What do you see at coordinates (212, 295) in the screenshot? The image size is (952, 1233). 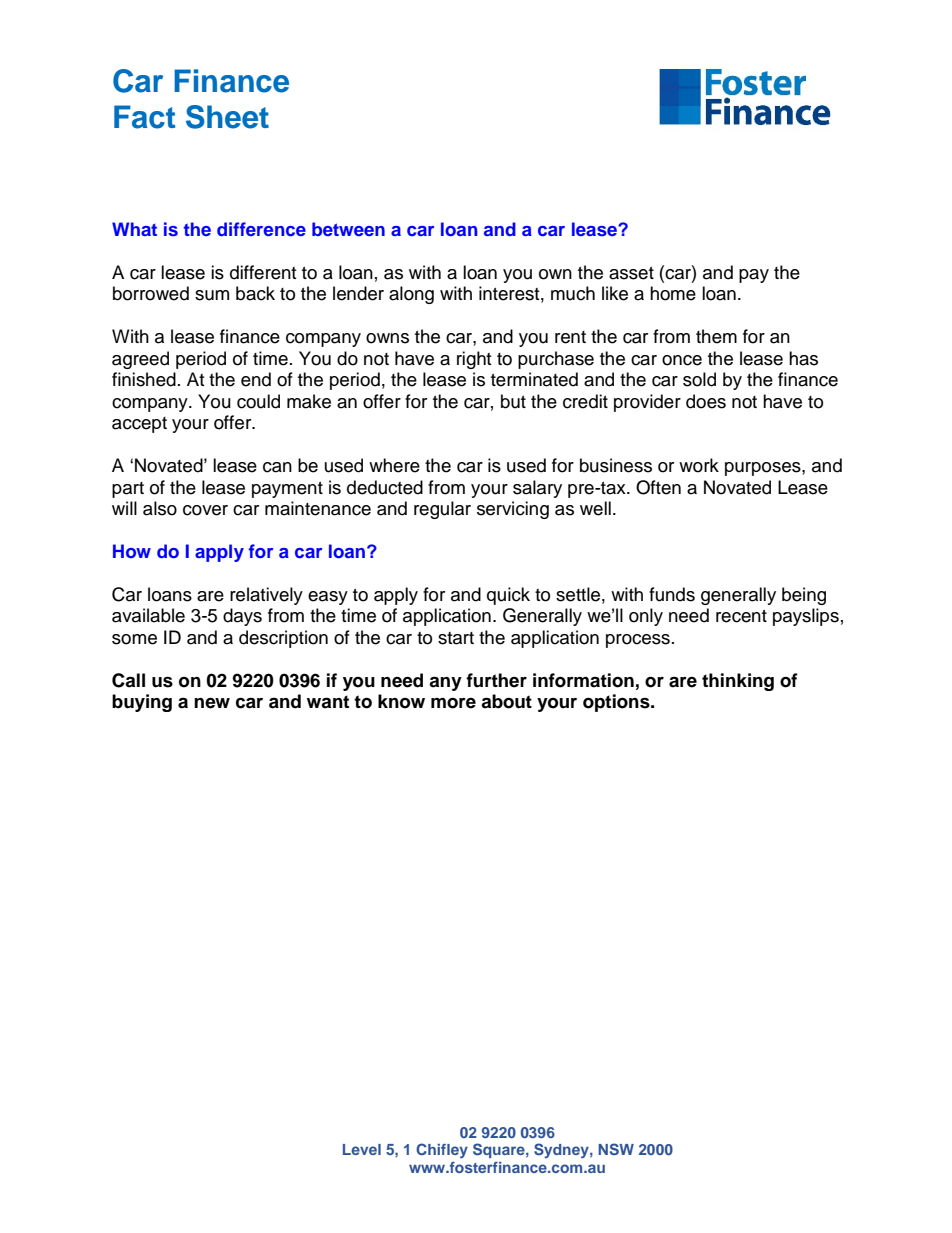 I see `sum` at bounding box center [212, 295].
